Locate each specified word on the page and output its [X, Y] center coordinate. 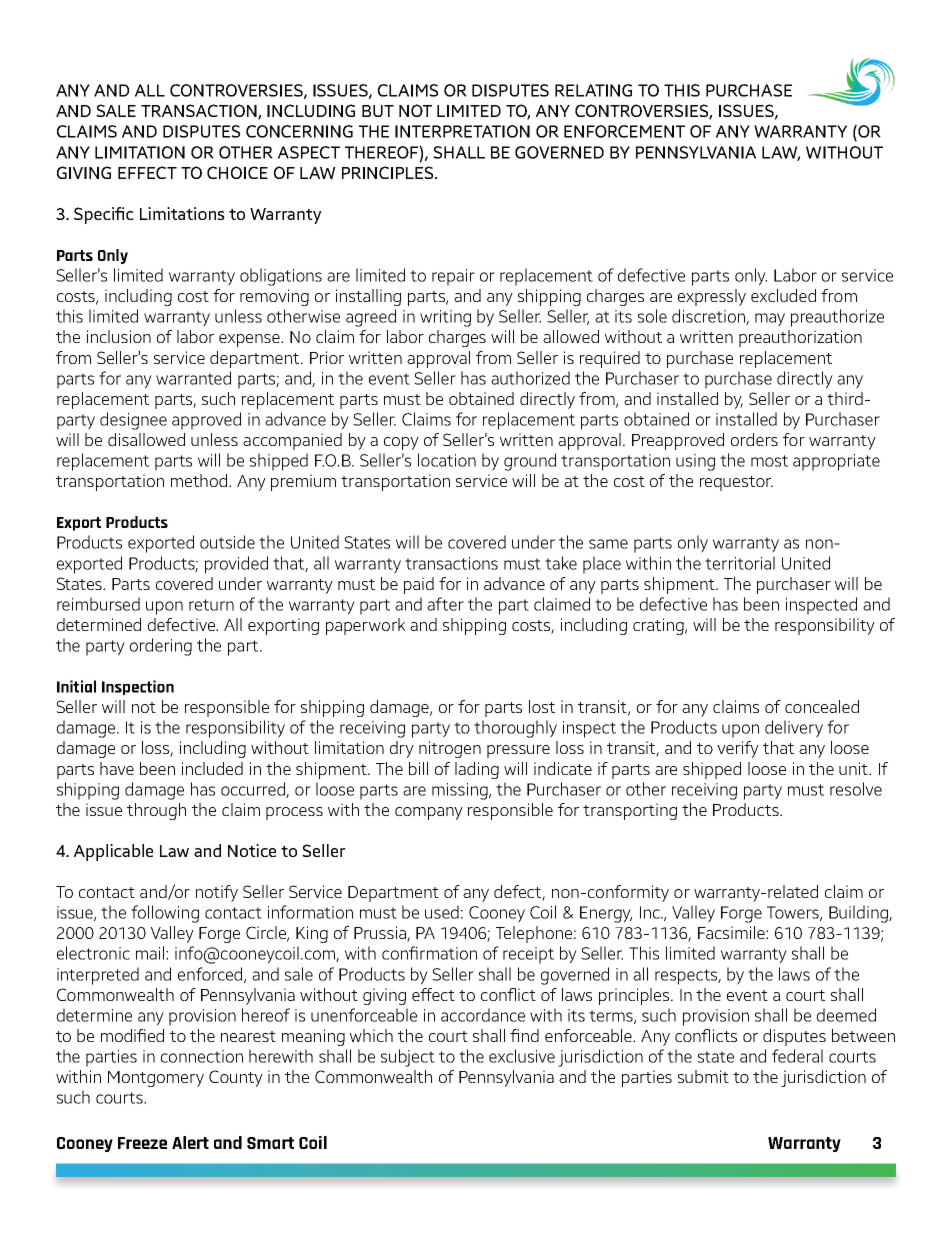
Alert [190, 1142]
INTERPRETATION [462, 131]
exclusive [522, 1056]
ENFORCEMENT [624, 131]
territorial [740, 563]
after [445, 604]
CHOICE [237, 172]
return [211, 605]
